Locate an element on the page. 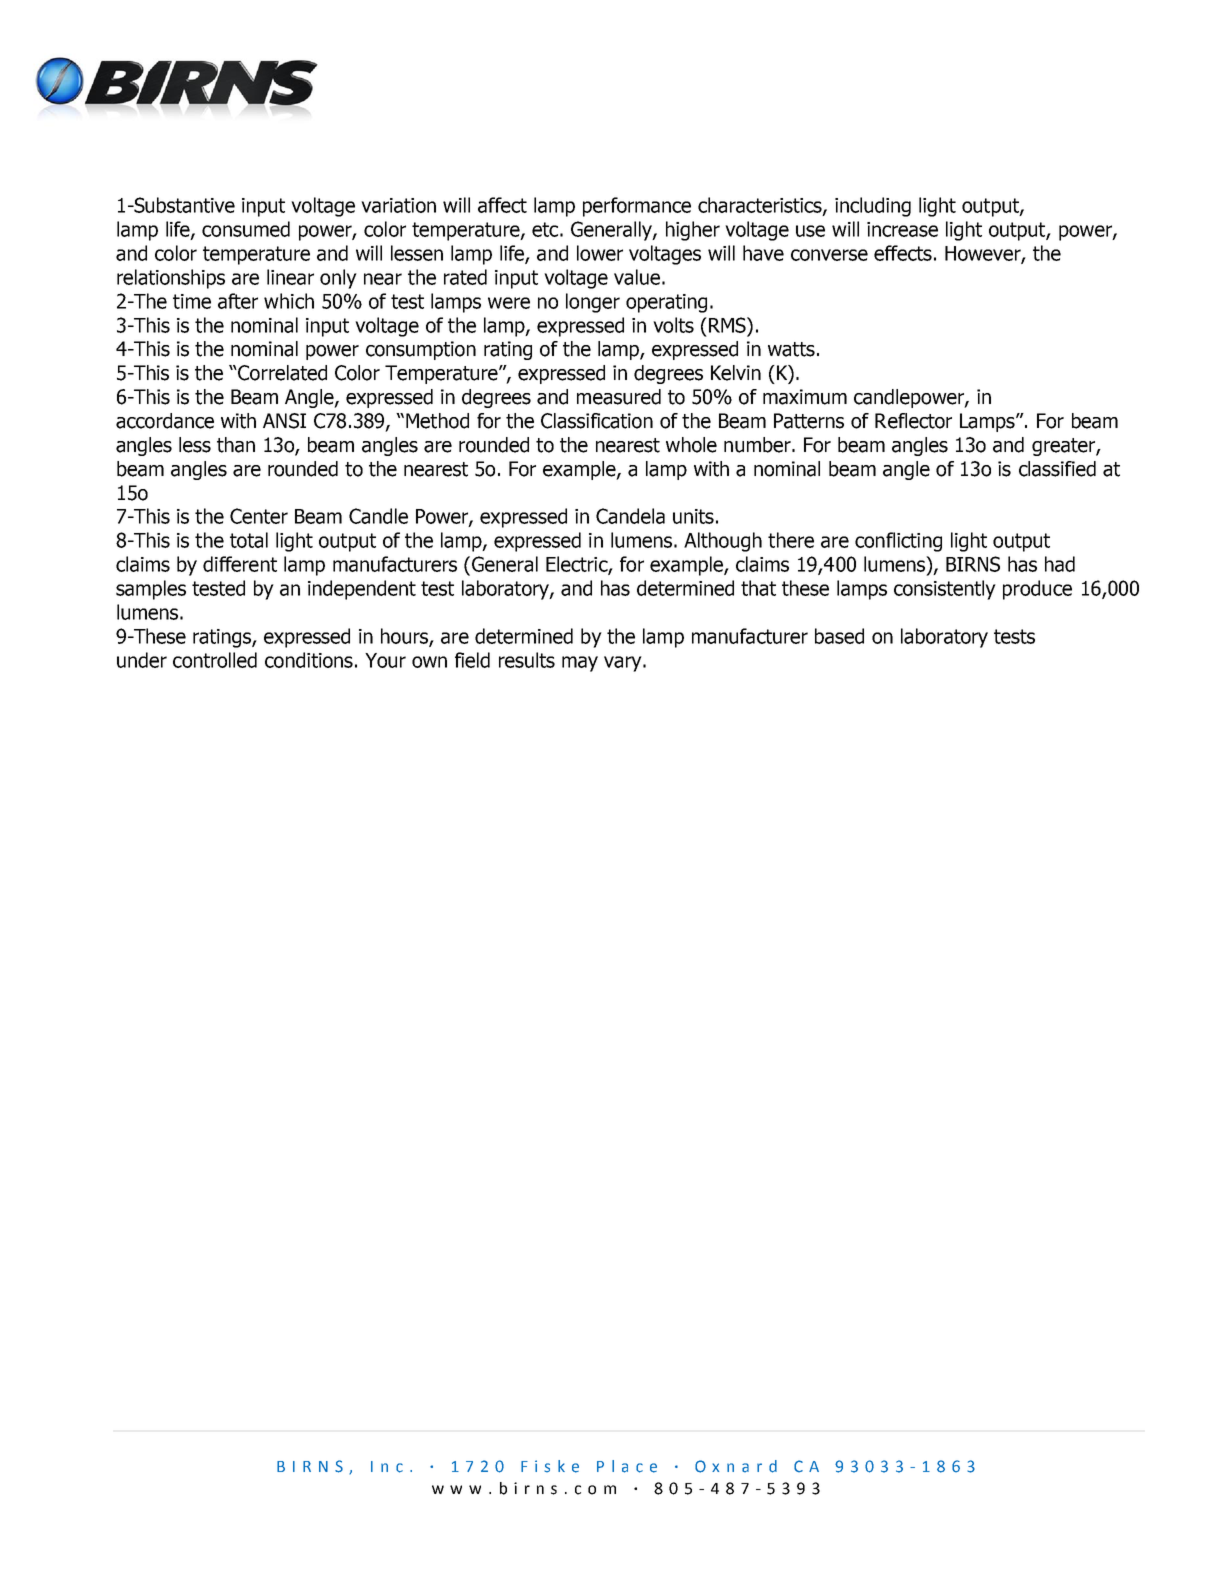  increase is located at coordinates (902, 229).
